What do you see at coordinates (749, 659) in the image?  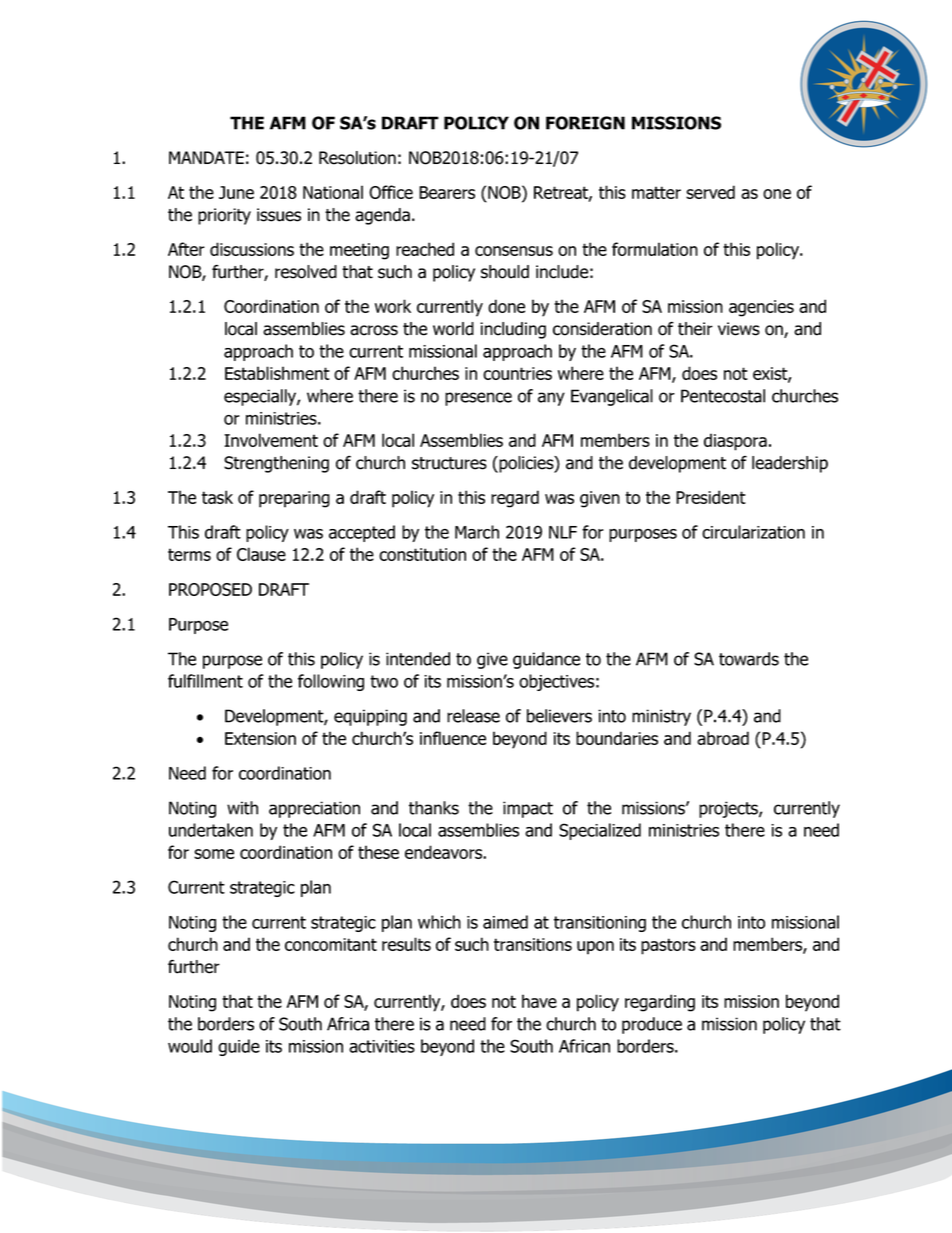 I see `towards` at bounding box center [749, 659].
